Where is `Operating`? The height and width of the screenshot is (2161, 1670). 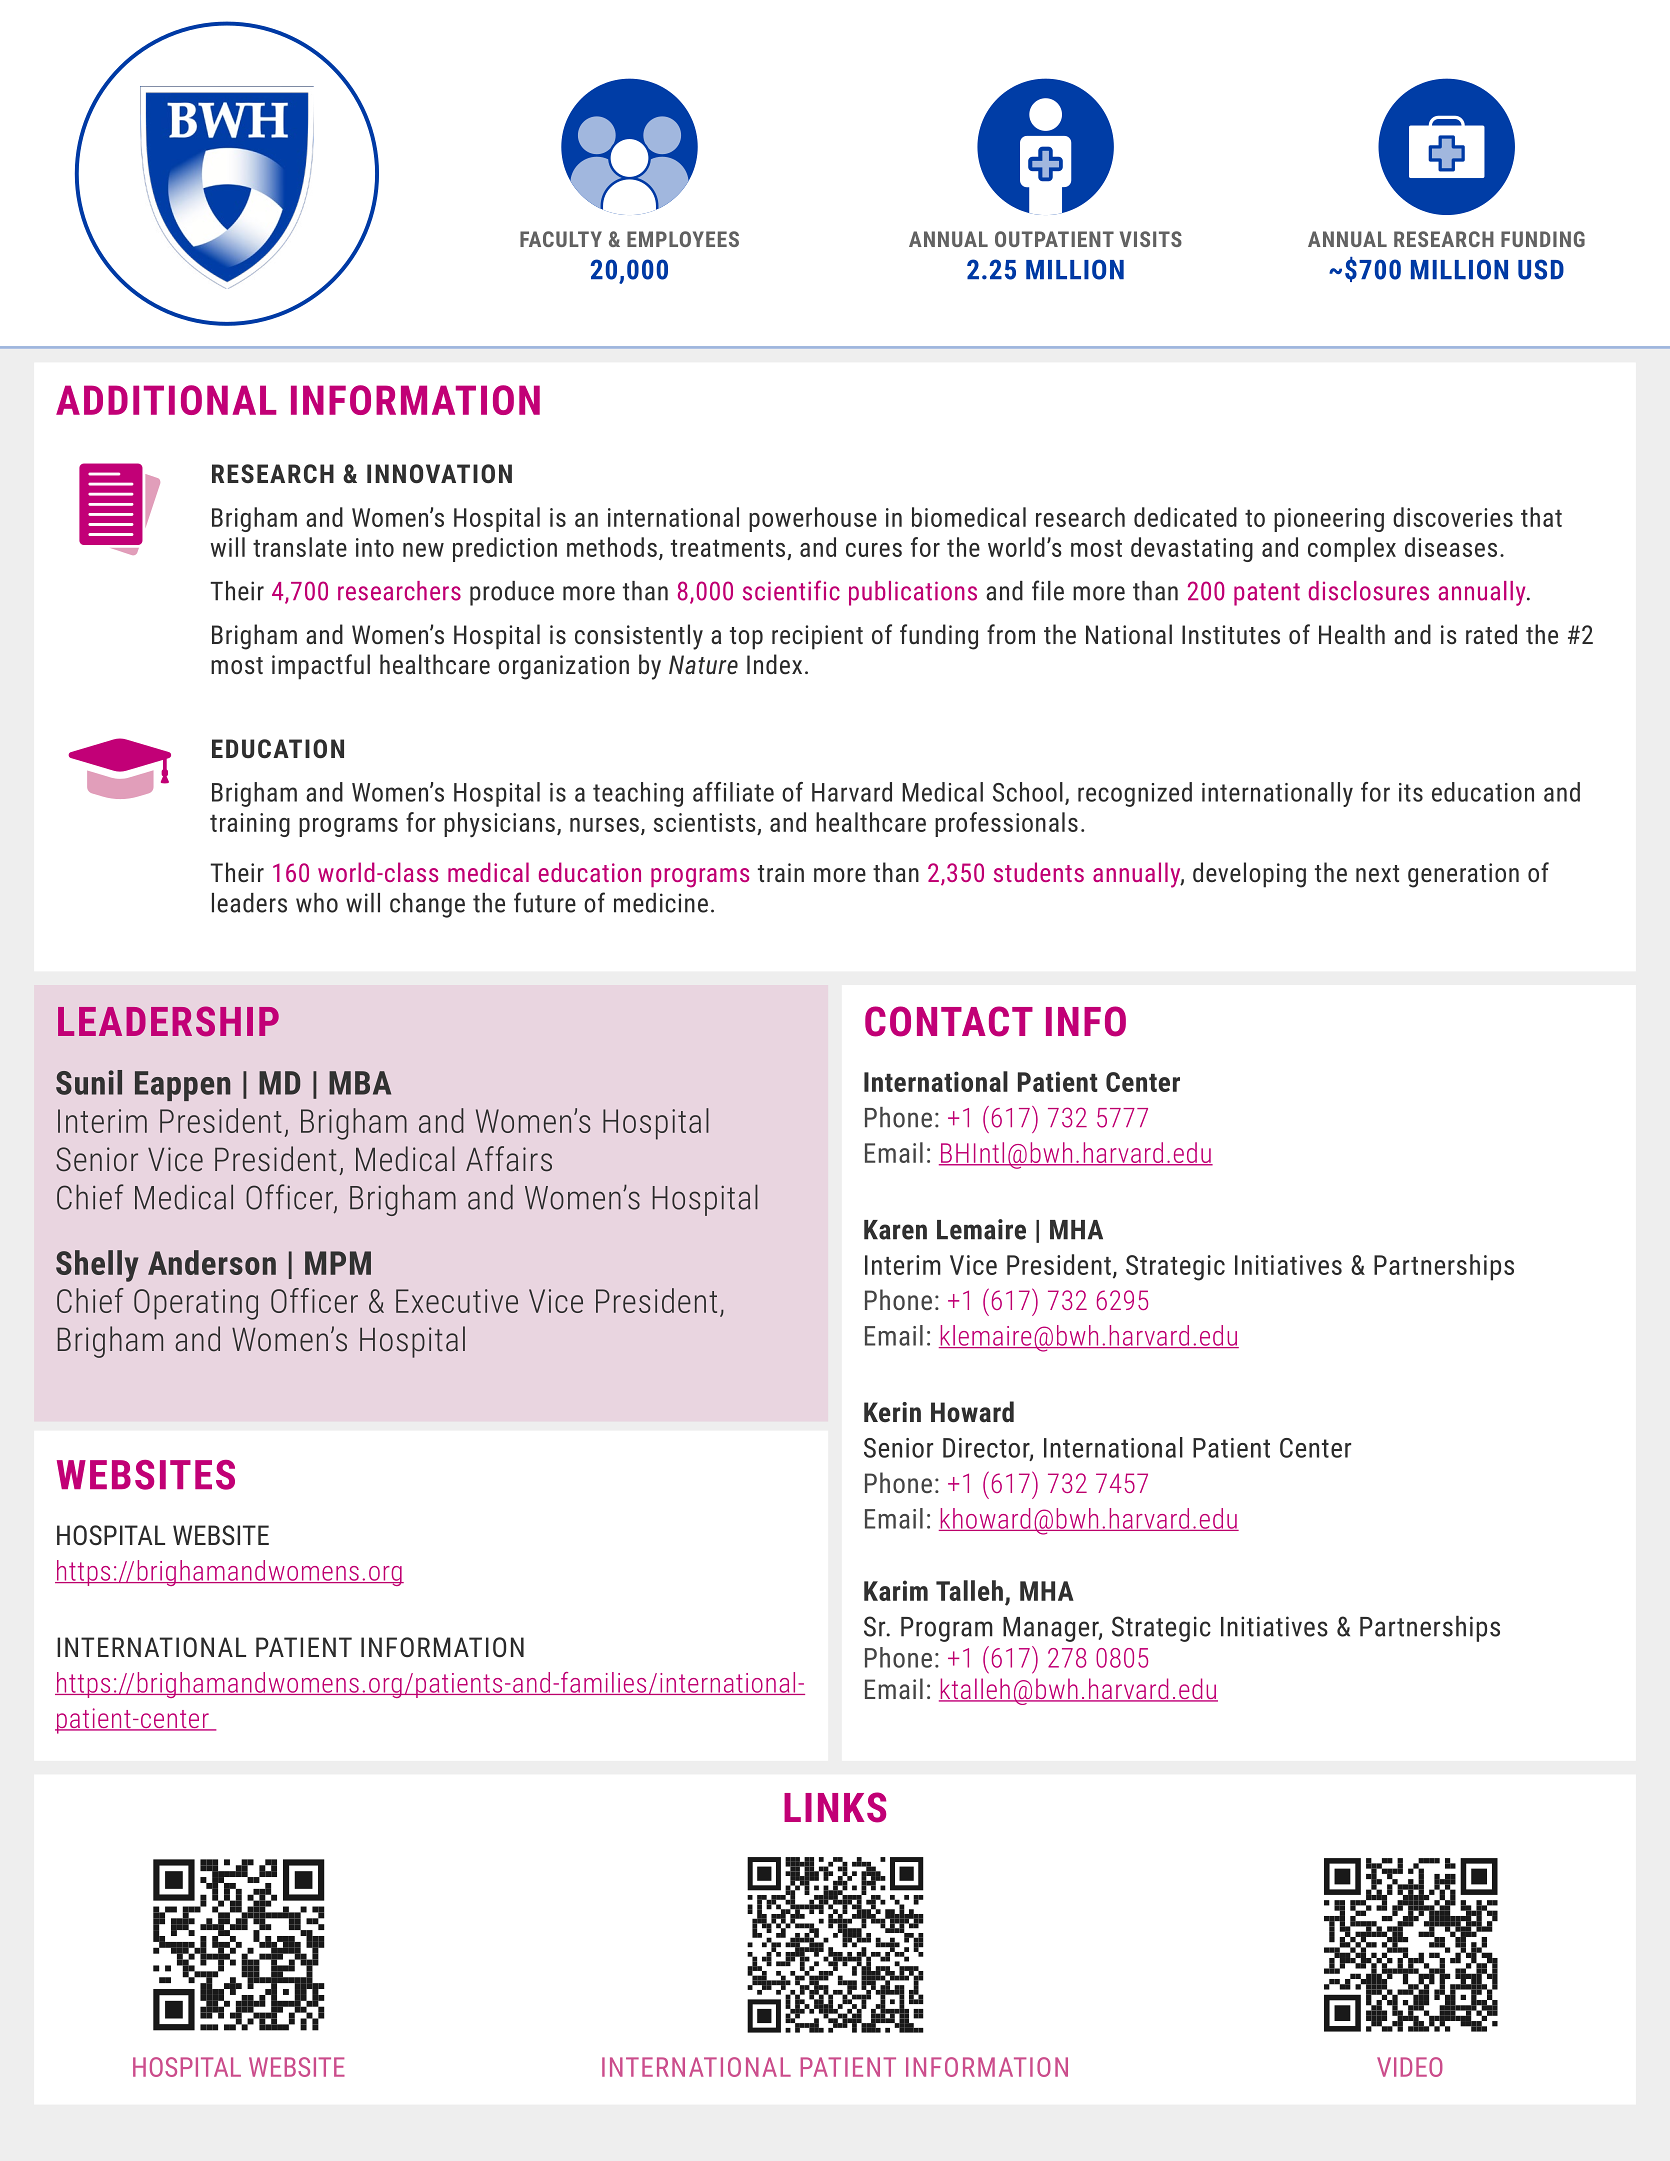
Operating is located at coordinates (196, 1304).
